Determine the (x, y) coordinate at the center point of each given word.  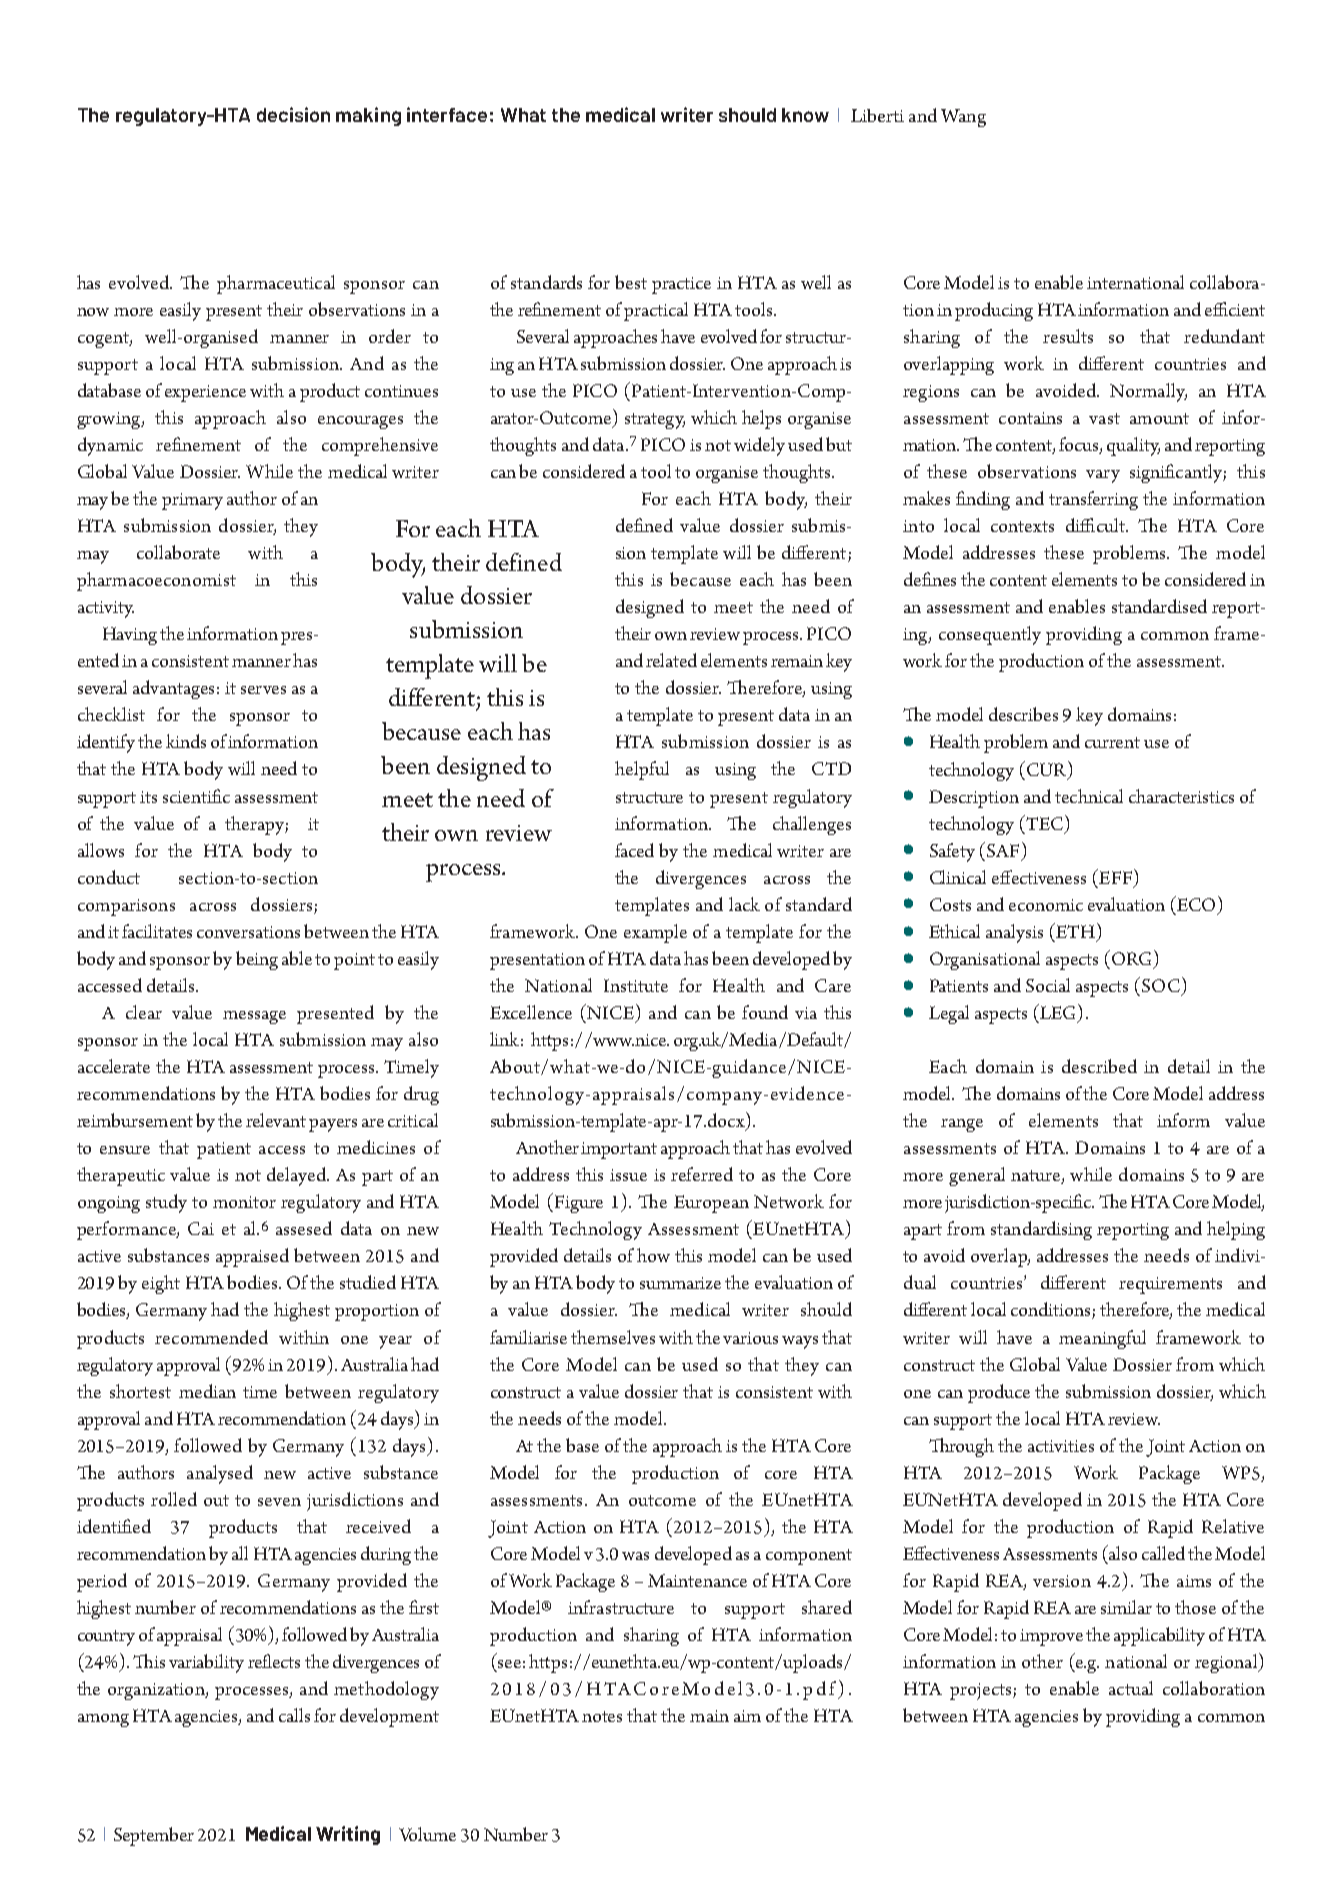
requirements (1170, 1285)
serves (263, 690)
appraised (252, 1257)
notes (602, 1716)
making (368, 116)
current (1112, 742)
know (805, 115)
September (154, 1836)
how (653, 1255)
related (671, 660)
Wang (963, 118)
